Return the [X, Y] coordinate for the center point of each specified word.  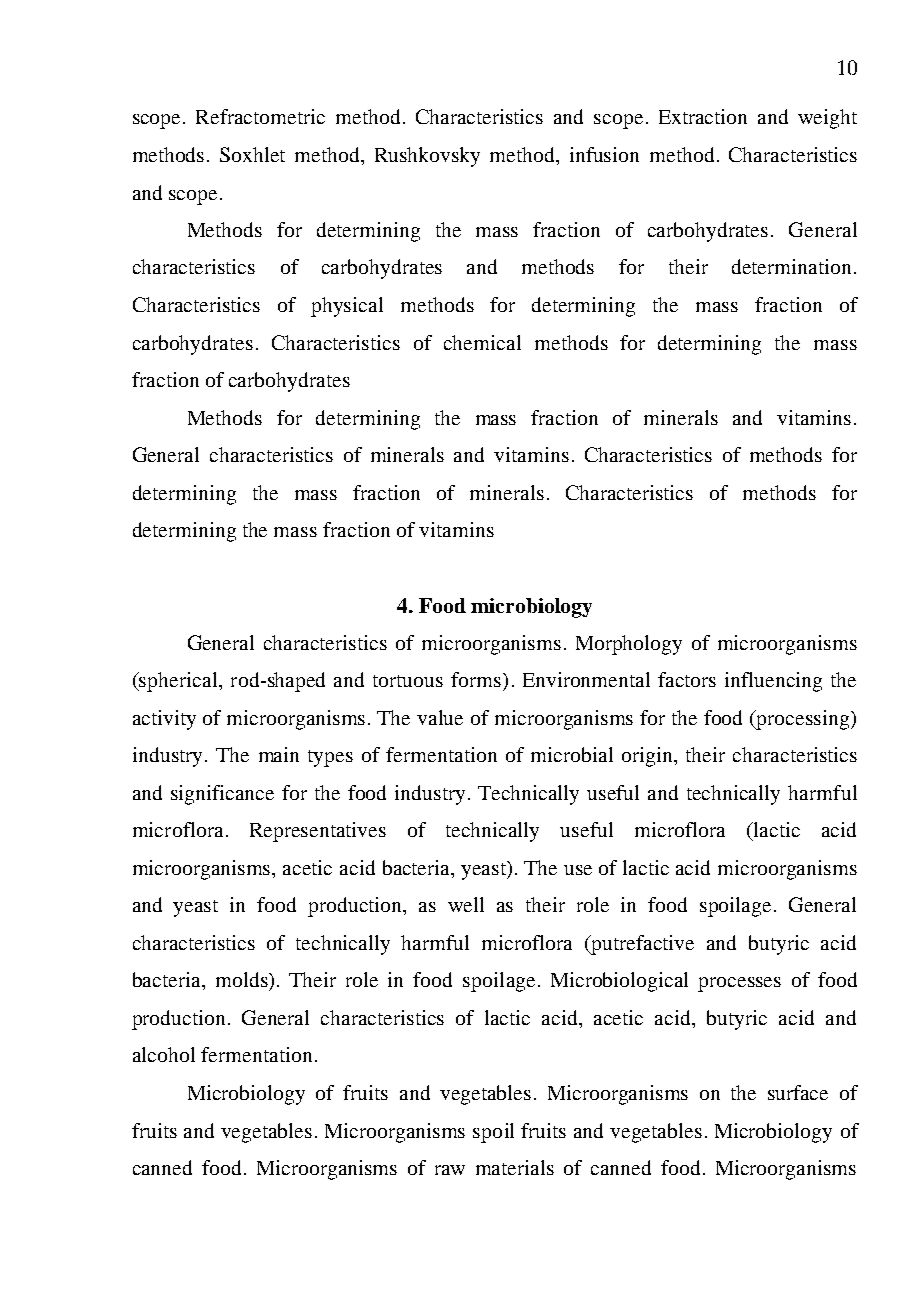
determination [791, 266]
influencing [773, 682]
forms [477, 679]
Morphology [629, 645]
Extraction [703, 116]
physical [347, 307]
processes [739, 984]
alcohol [164, 1054]
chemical [482, 342]
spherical [179, 682]
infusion [604, 154]
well [466, 904]
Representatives [318, 832]
